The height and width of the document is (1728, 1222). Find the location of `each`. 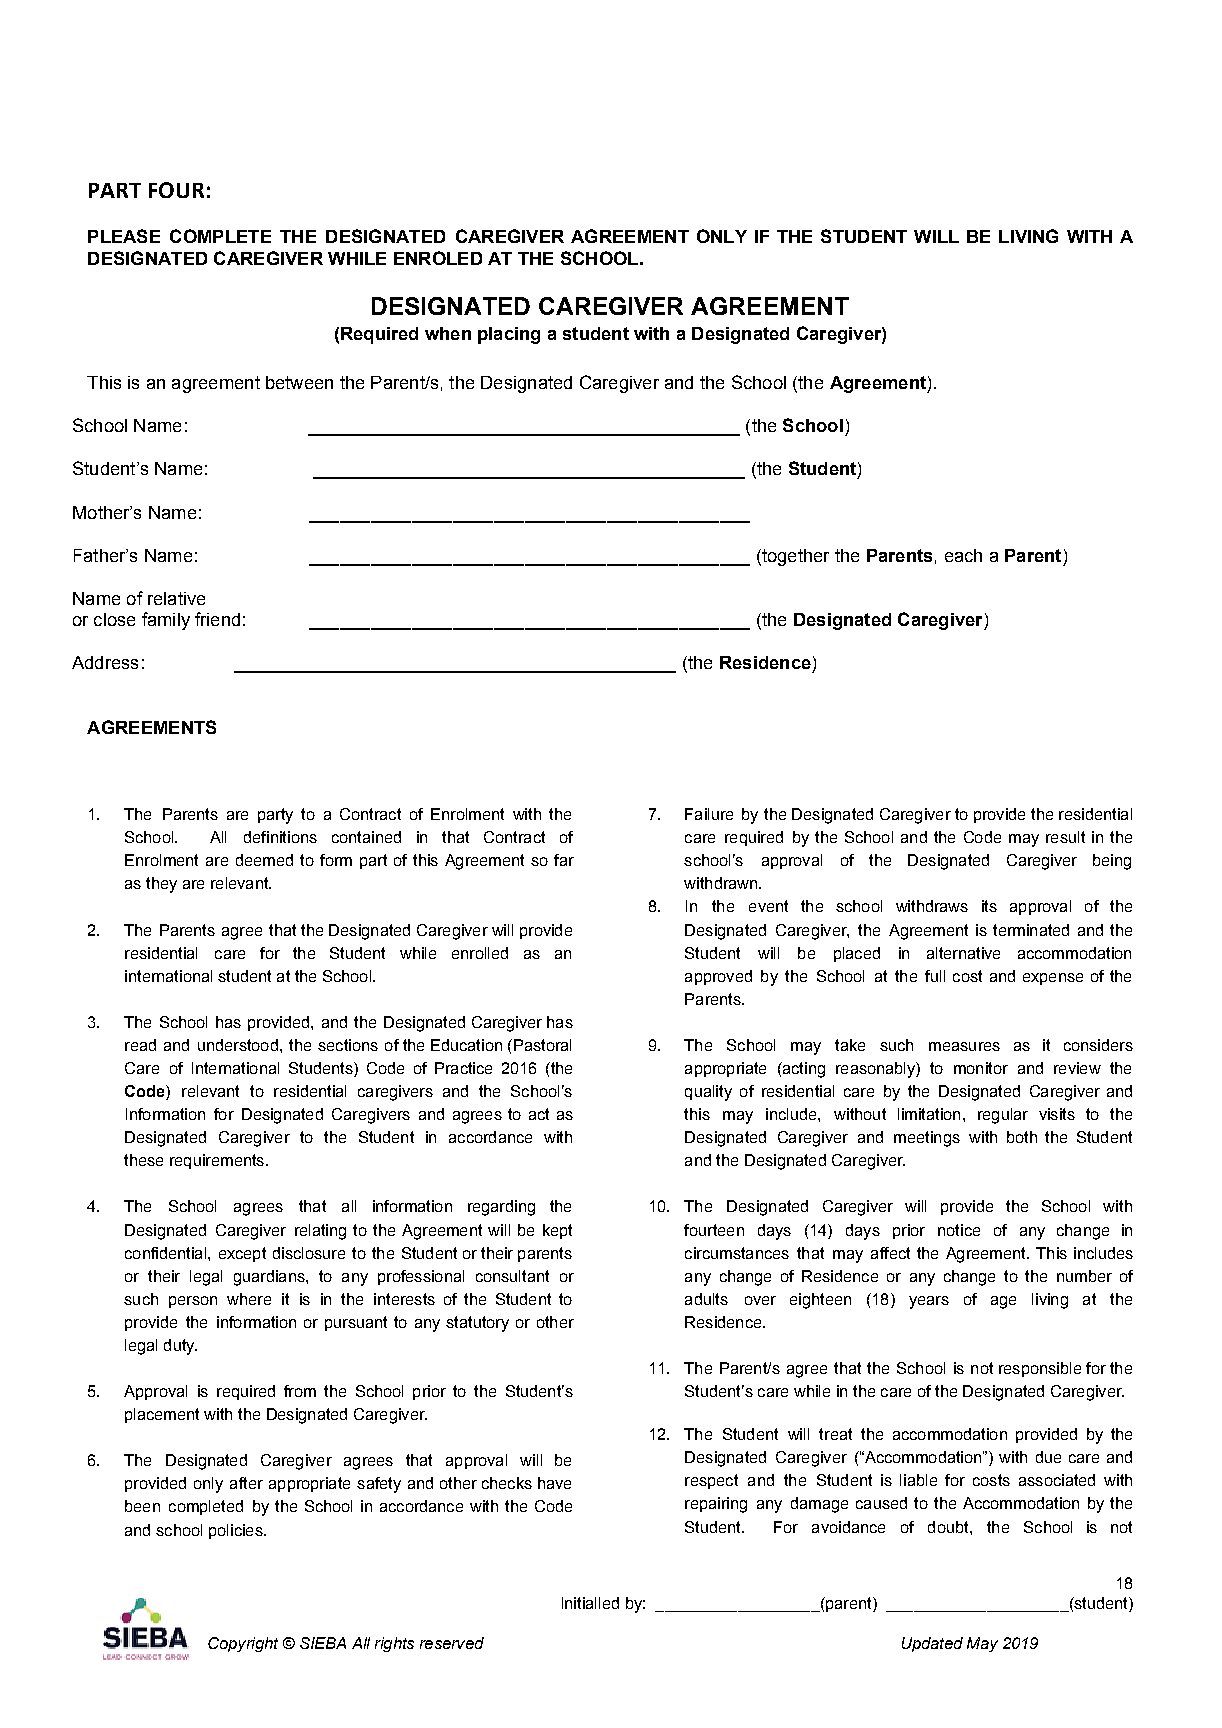

each is located at coordinates (963, 555).
